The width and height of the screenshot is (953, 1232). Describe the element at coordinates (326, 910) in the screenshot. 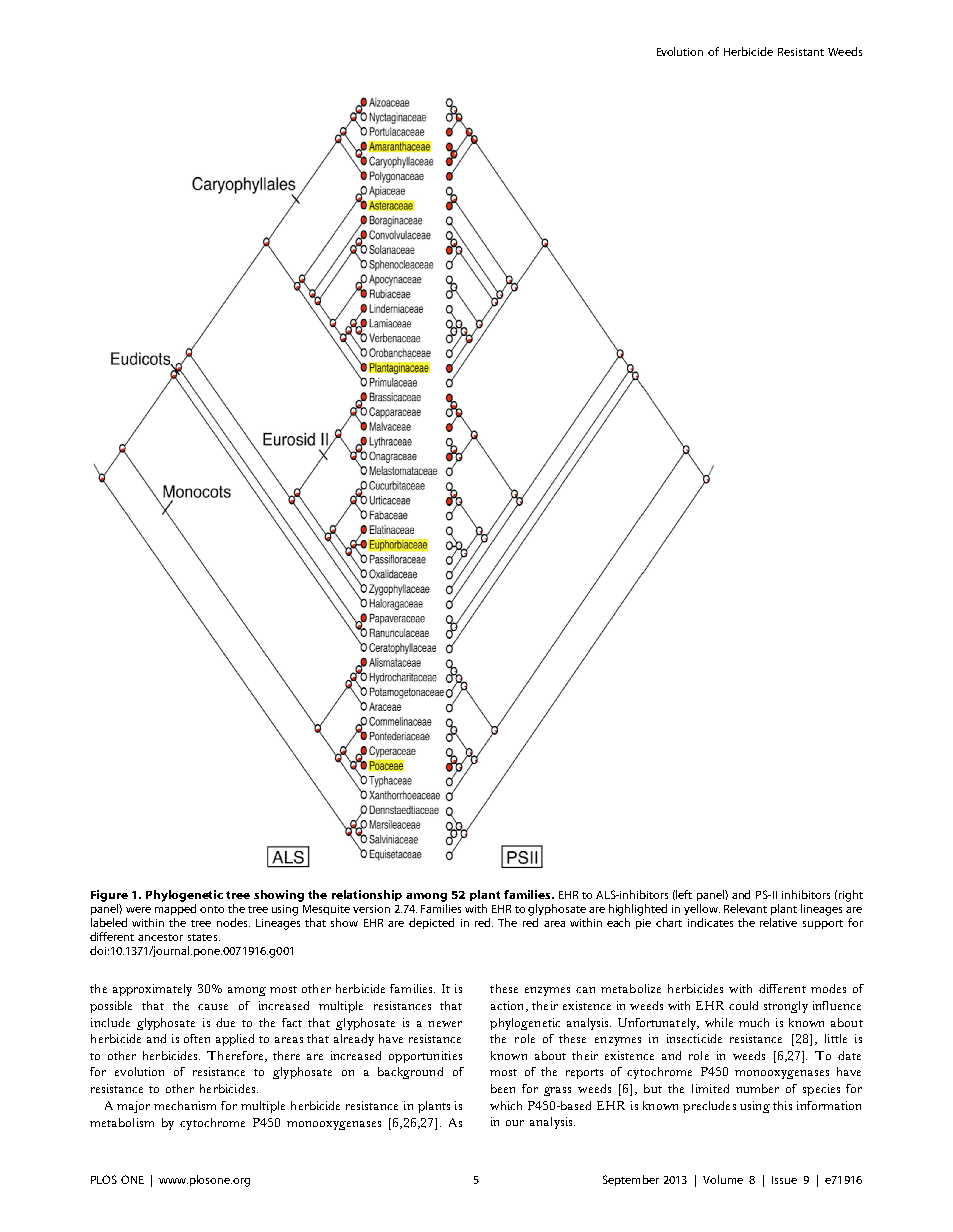

I see `Mesquite` at that location.
